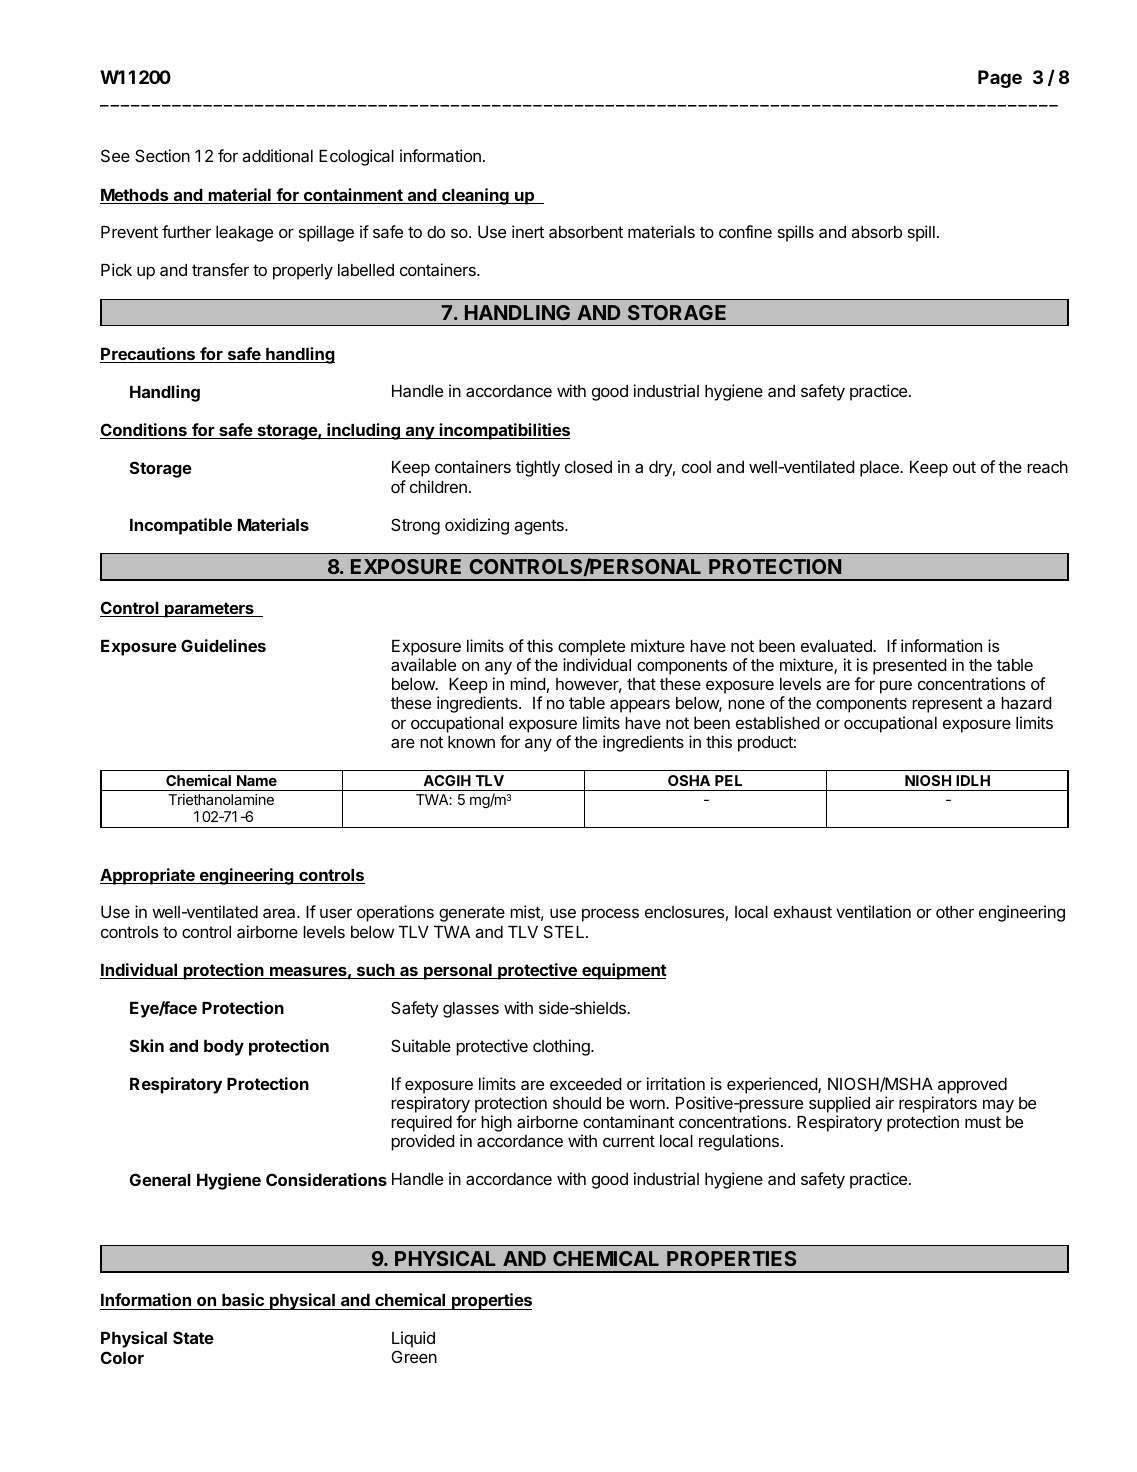 This screenshot has width=1137, height=1472. I want to click on Conditions, so click(144, 431).
